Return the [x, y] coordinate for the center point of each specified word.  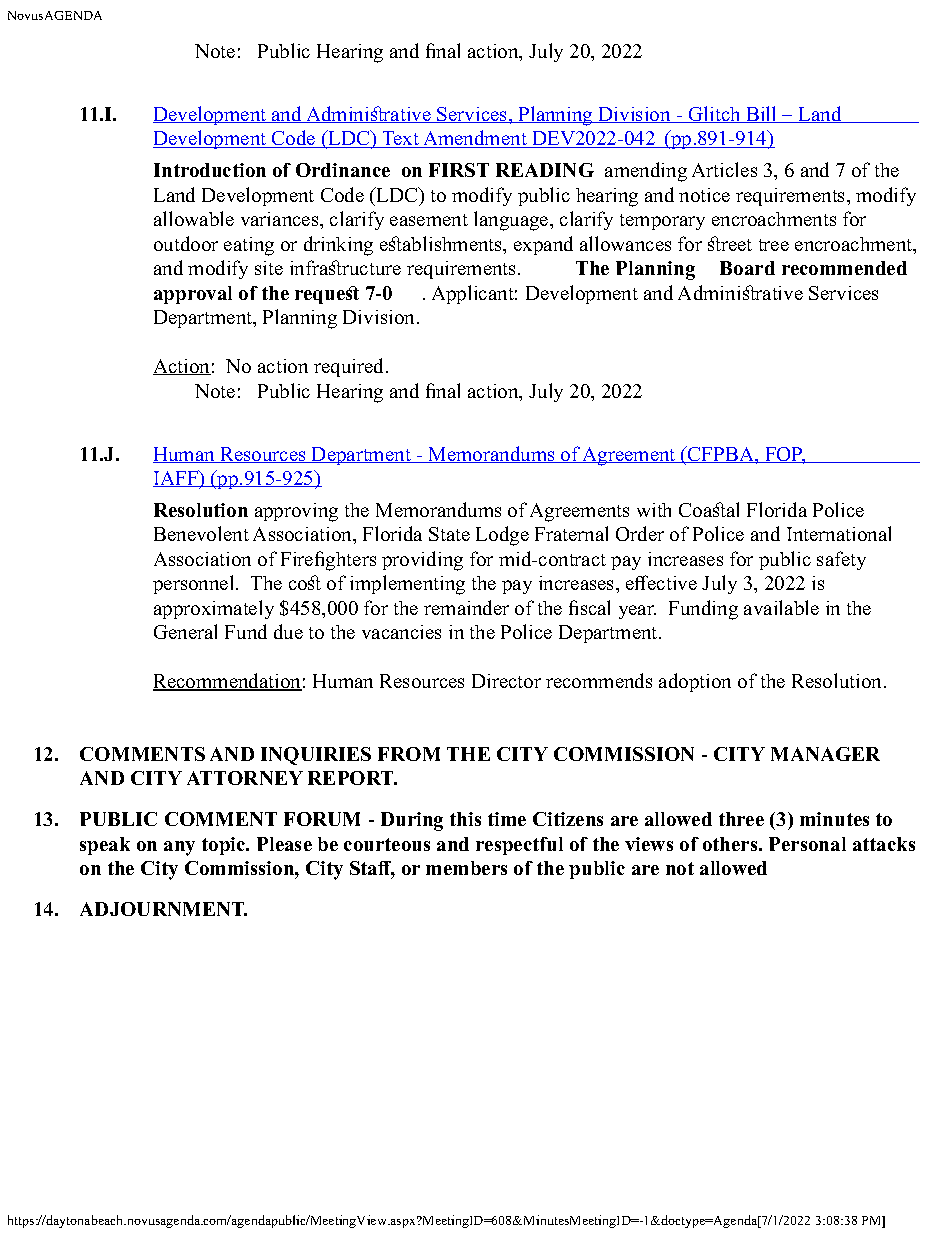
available [781, 607]
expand [543, 245]
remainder [466, 607]
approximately [214, 609]
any [179, 848]
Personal [807, 844]
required [350, 367]
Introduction [210, 170]
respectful [519, 846]
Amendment [475, 139]
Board [747, 268]
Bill [762, 114]
